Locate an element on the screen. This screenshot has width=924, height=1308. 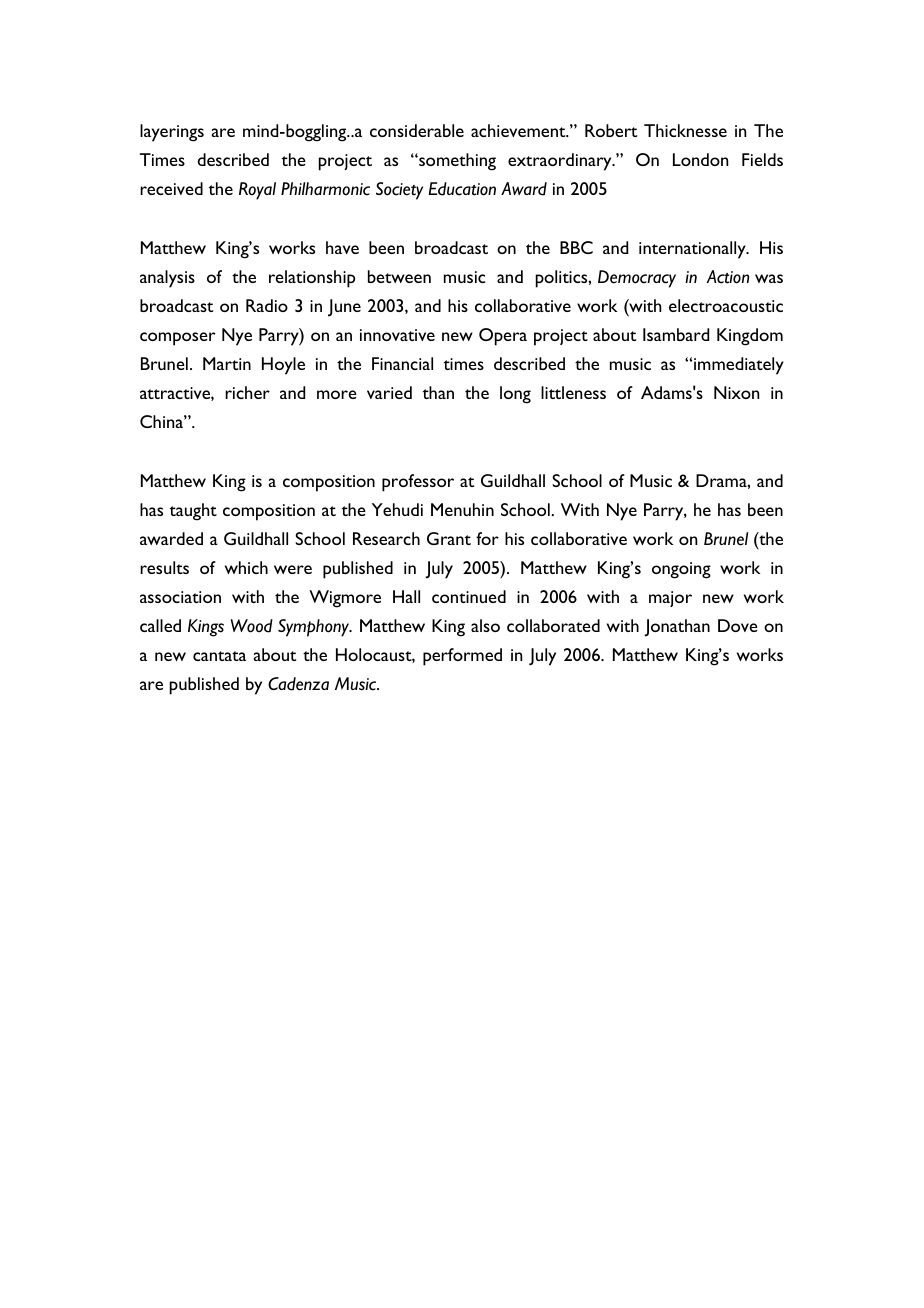
long is located at coordinates (515, 395).
